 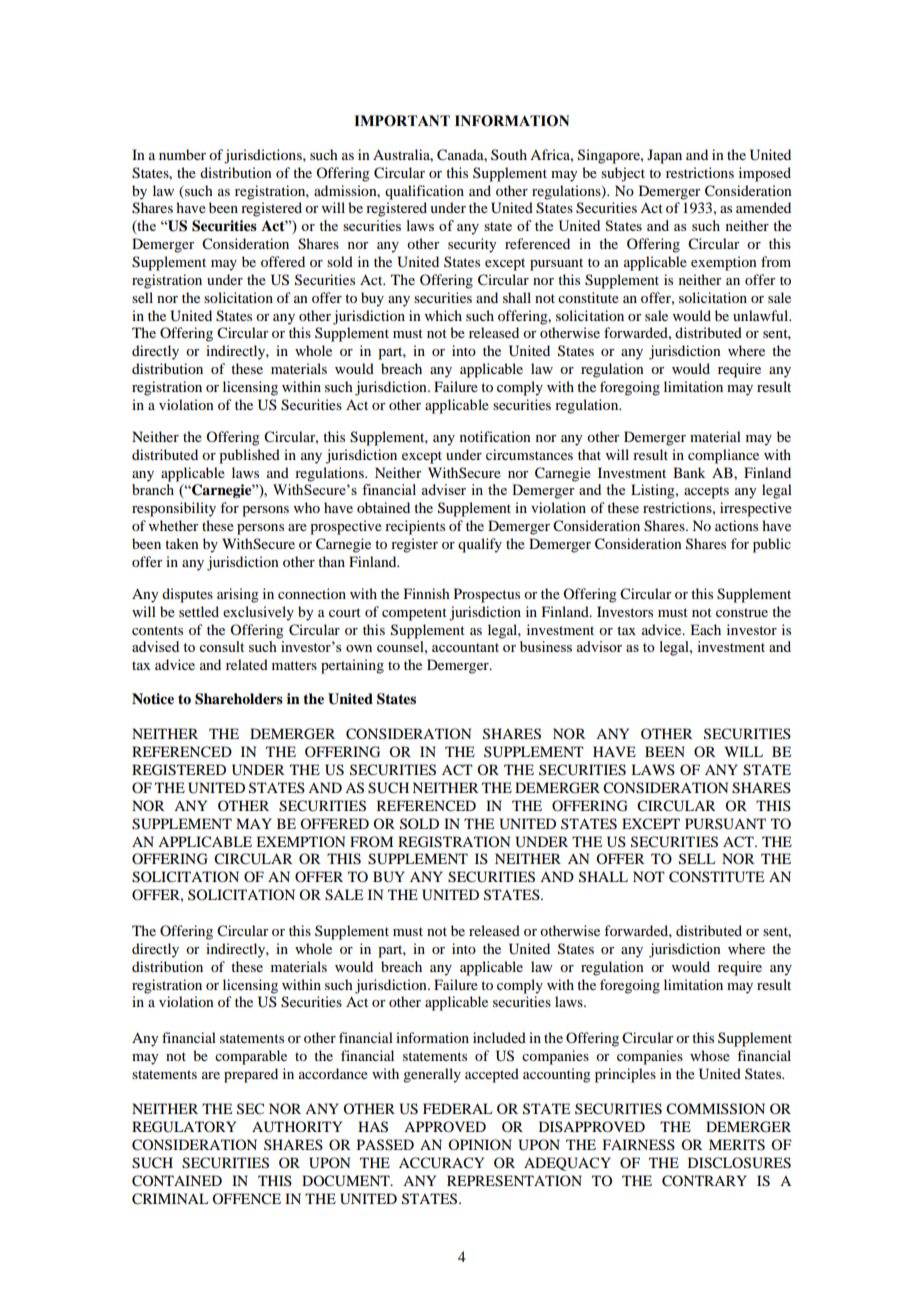 What do you see at coordinates (599, 646) in the document?
I see `advisor` at bounding box center [599, 646].
